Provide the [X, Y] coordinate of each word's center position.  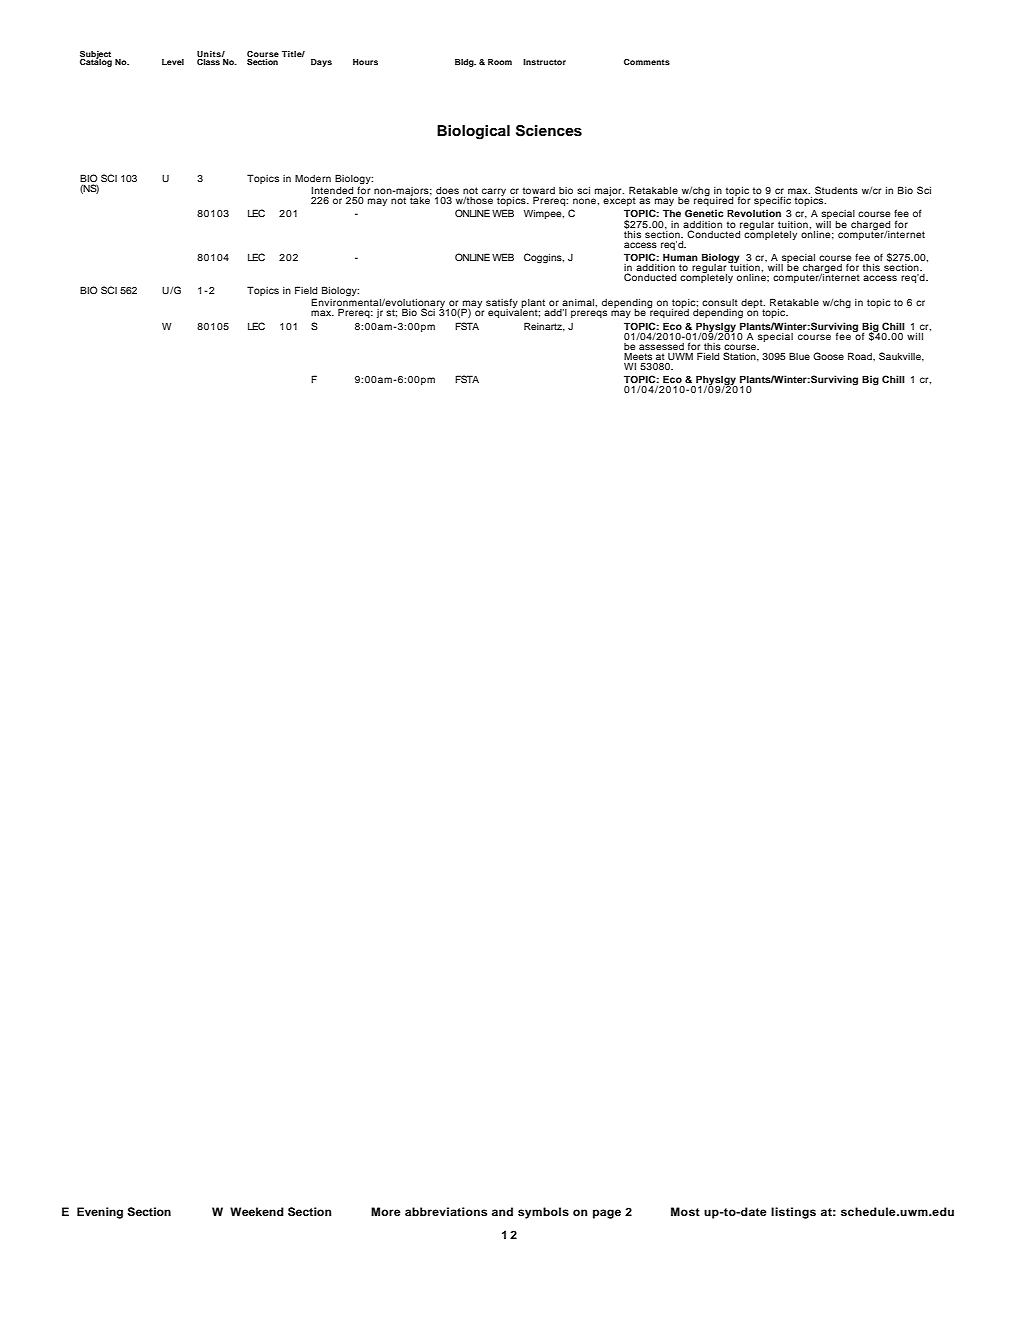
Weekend [257, 1211]
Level [173, 62]
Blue [799, 356]
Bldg [465, 63]
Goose [828, 356]
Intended [332, 190]
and [502, 1211]
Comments [647, 62]
